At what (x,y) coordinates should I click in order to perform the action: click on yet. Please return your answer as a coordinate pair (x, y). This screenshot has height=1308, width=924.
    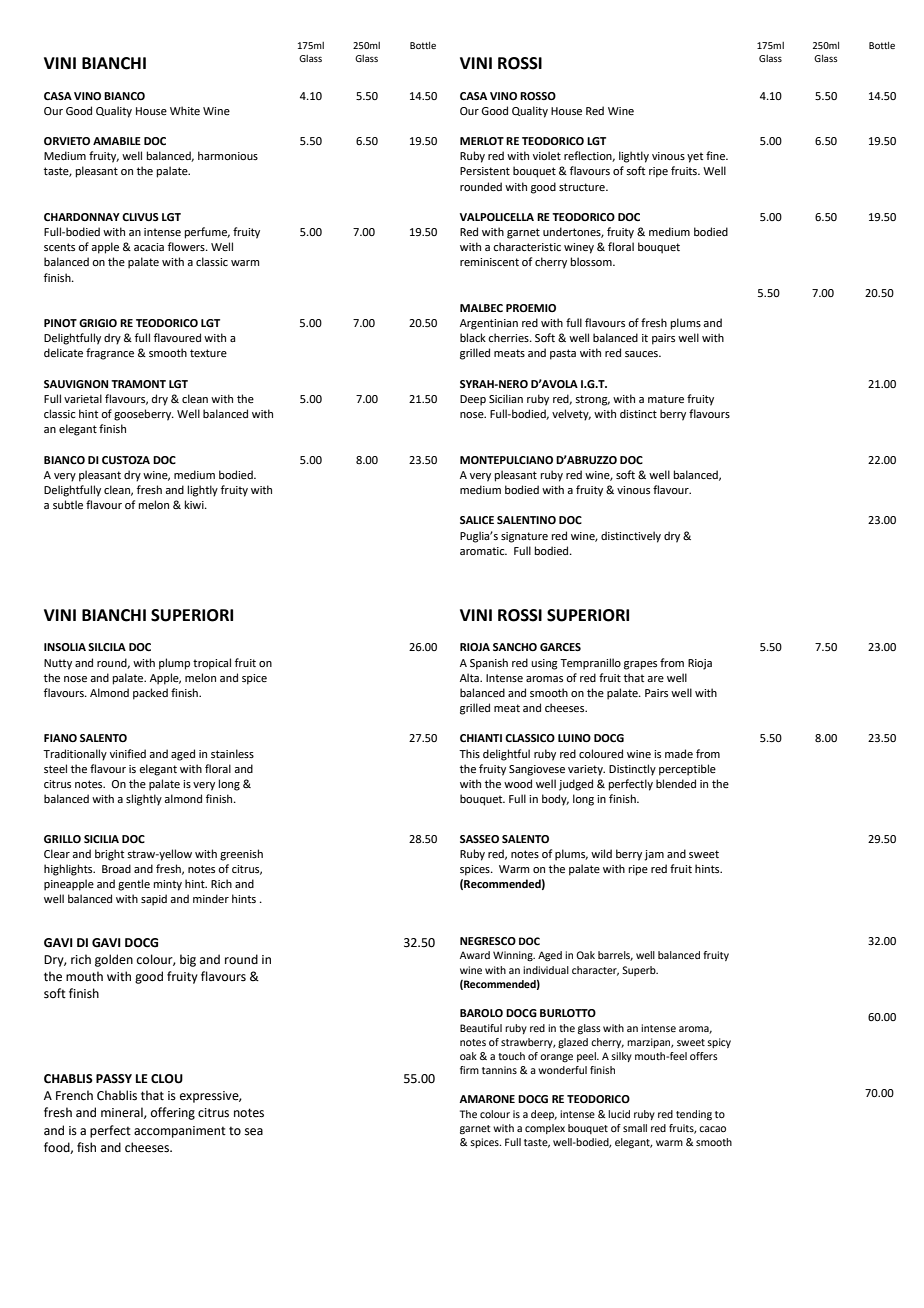
    Looking at the image, I should click on (695, 157).
